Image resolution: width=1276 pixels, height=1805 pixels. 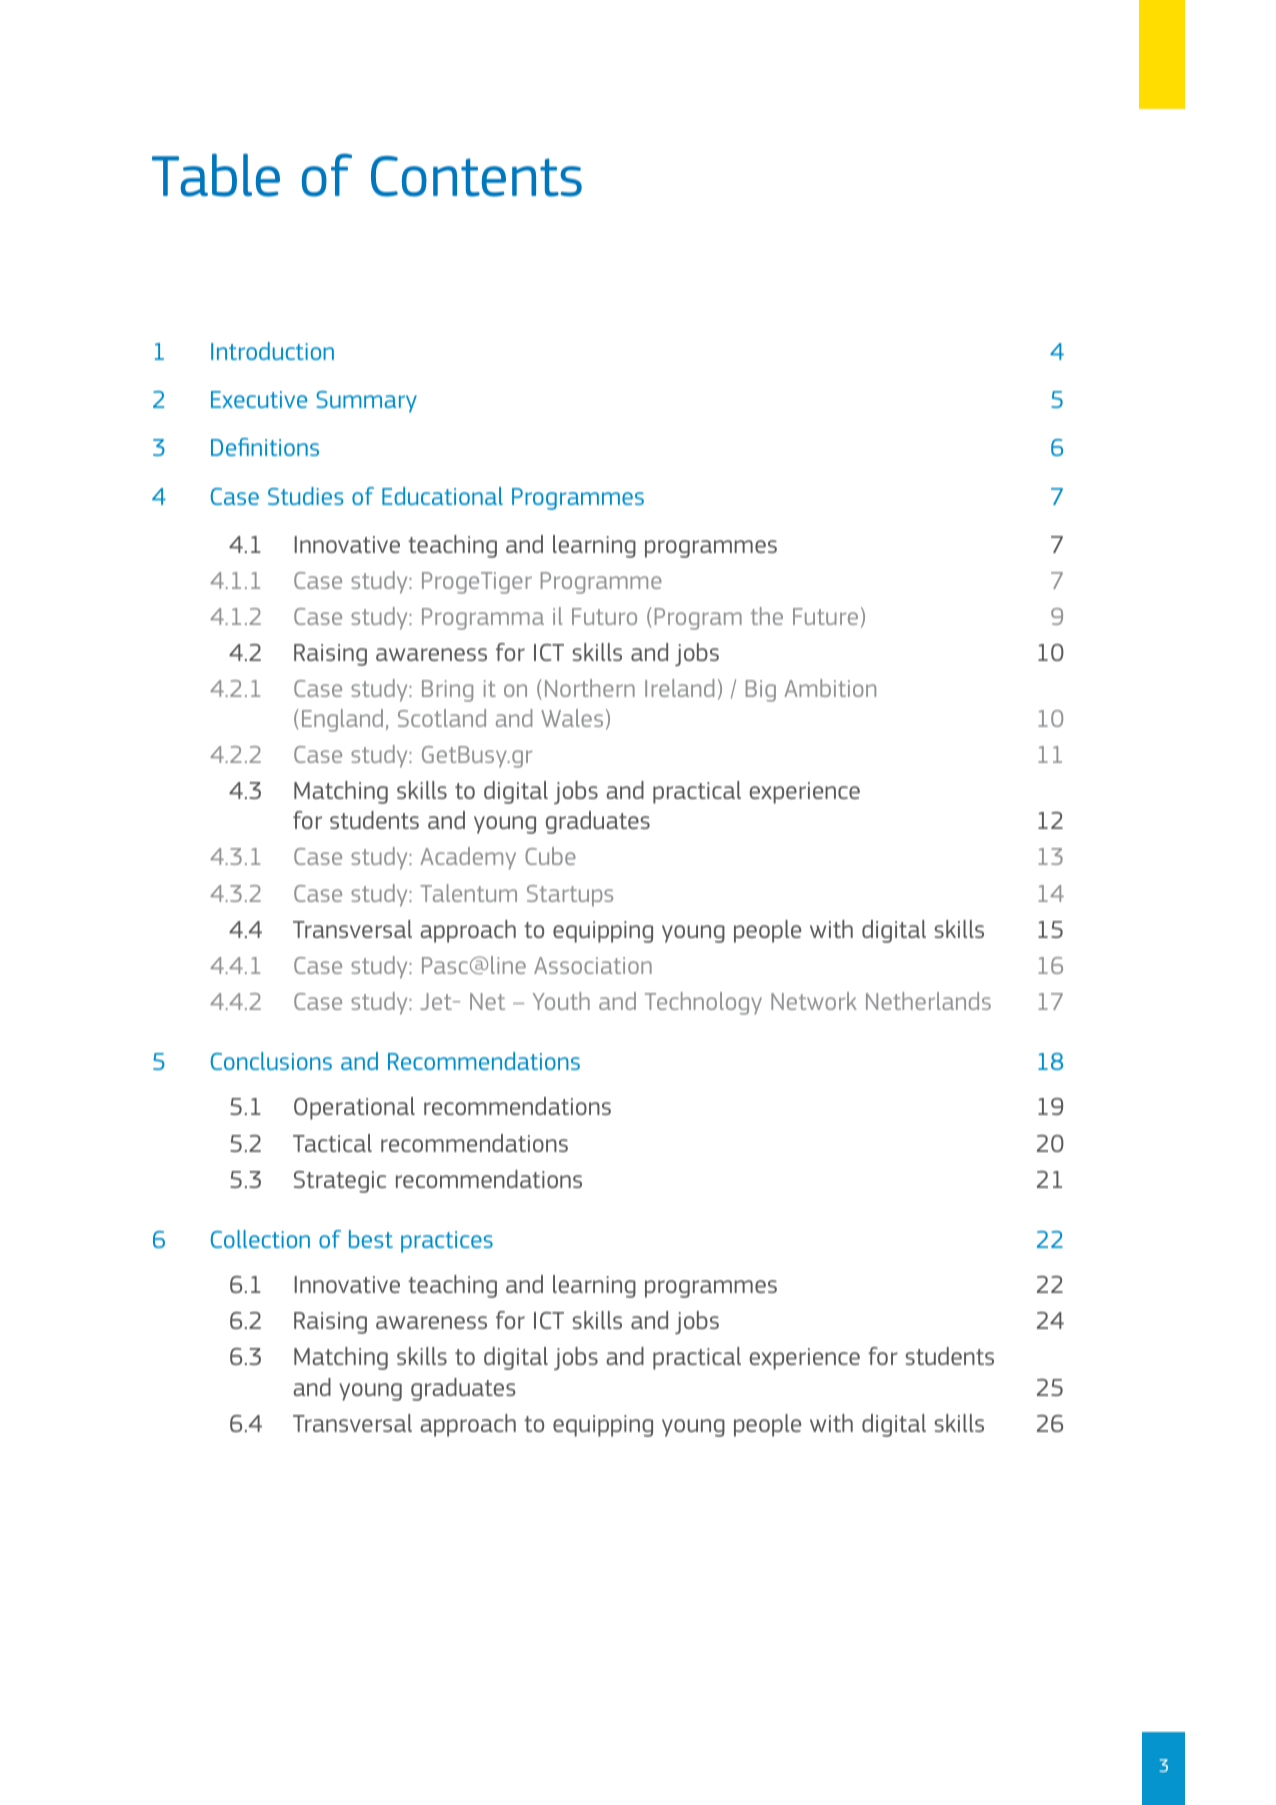 What do you see at coordinates (216, 175) in the screenshot?
I see `Table` at bounding box center [216, 175].
